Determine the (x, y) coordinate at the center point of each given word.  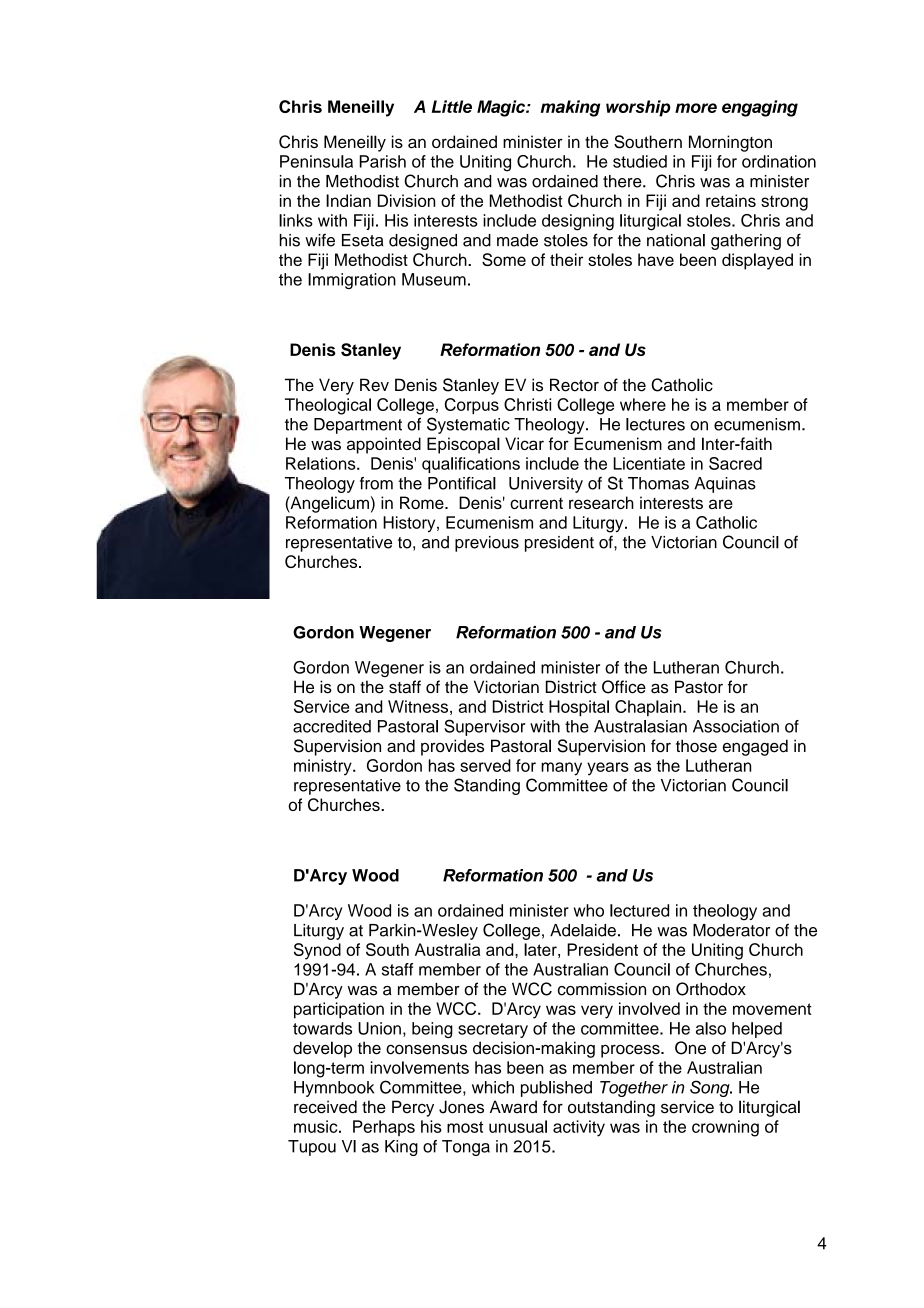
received (325, 1107)
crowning (725, 1128)
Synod (317, 951)
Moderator (731, 930)
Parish (383, 161)
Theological (328, 406)
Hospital (579, 708)
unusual (518, 1126)
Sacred (735, 463)
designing (578, 222)
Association (736, 726)
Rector (574, 385)
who (589, 910)
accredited (332, 726)
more (696, 108)
